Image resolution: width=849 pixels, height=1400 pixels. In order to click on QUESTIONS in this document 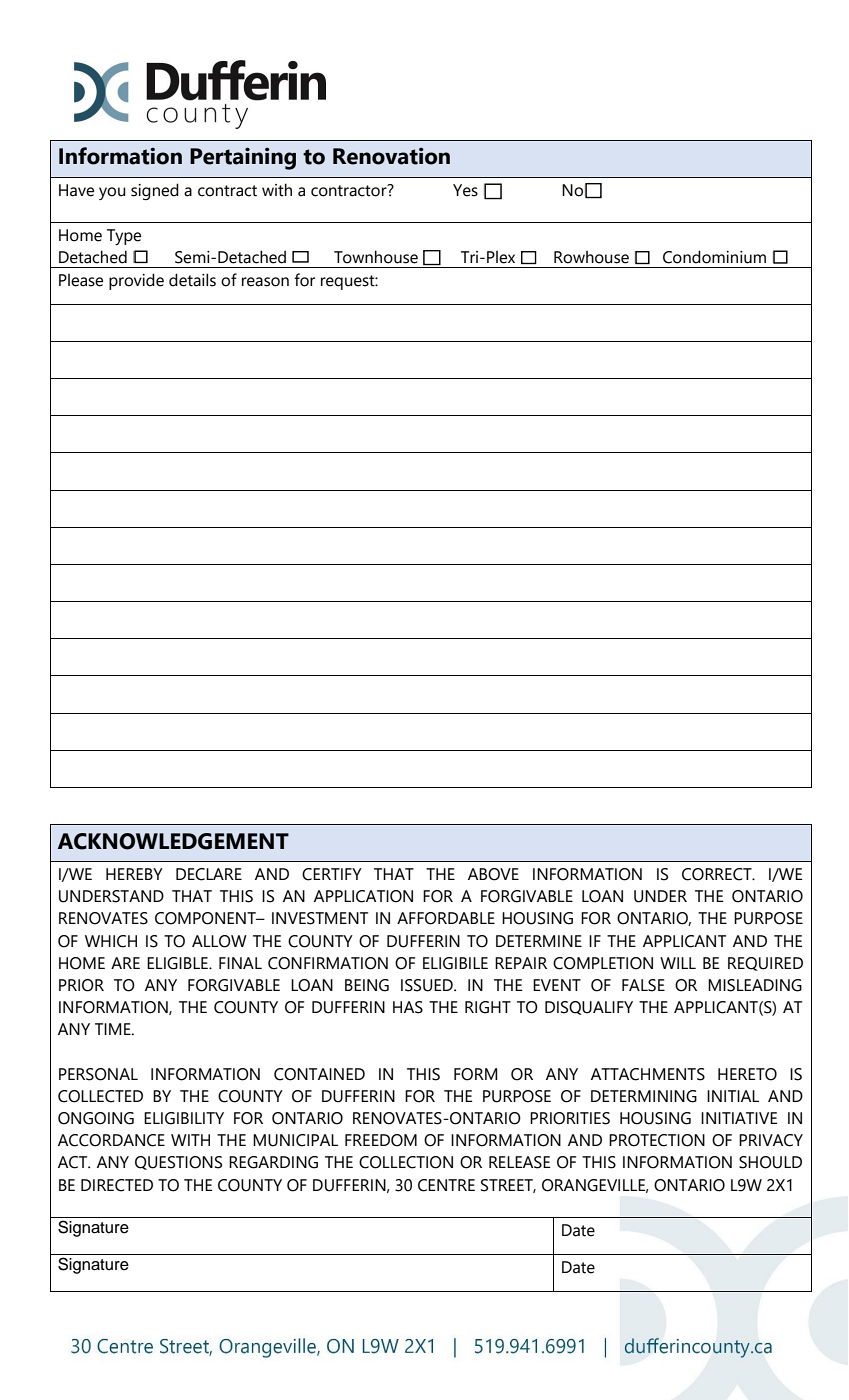, I will do `click(178, 1163)`.
